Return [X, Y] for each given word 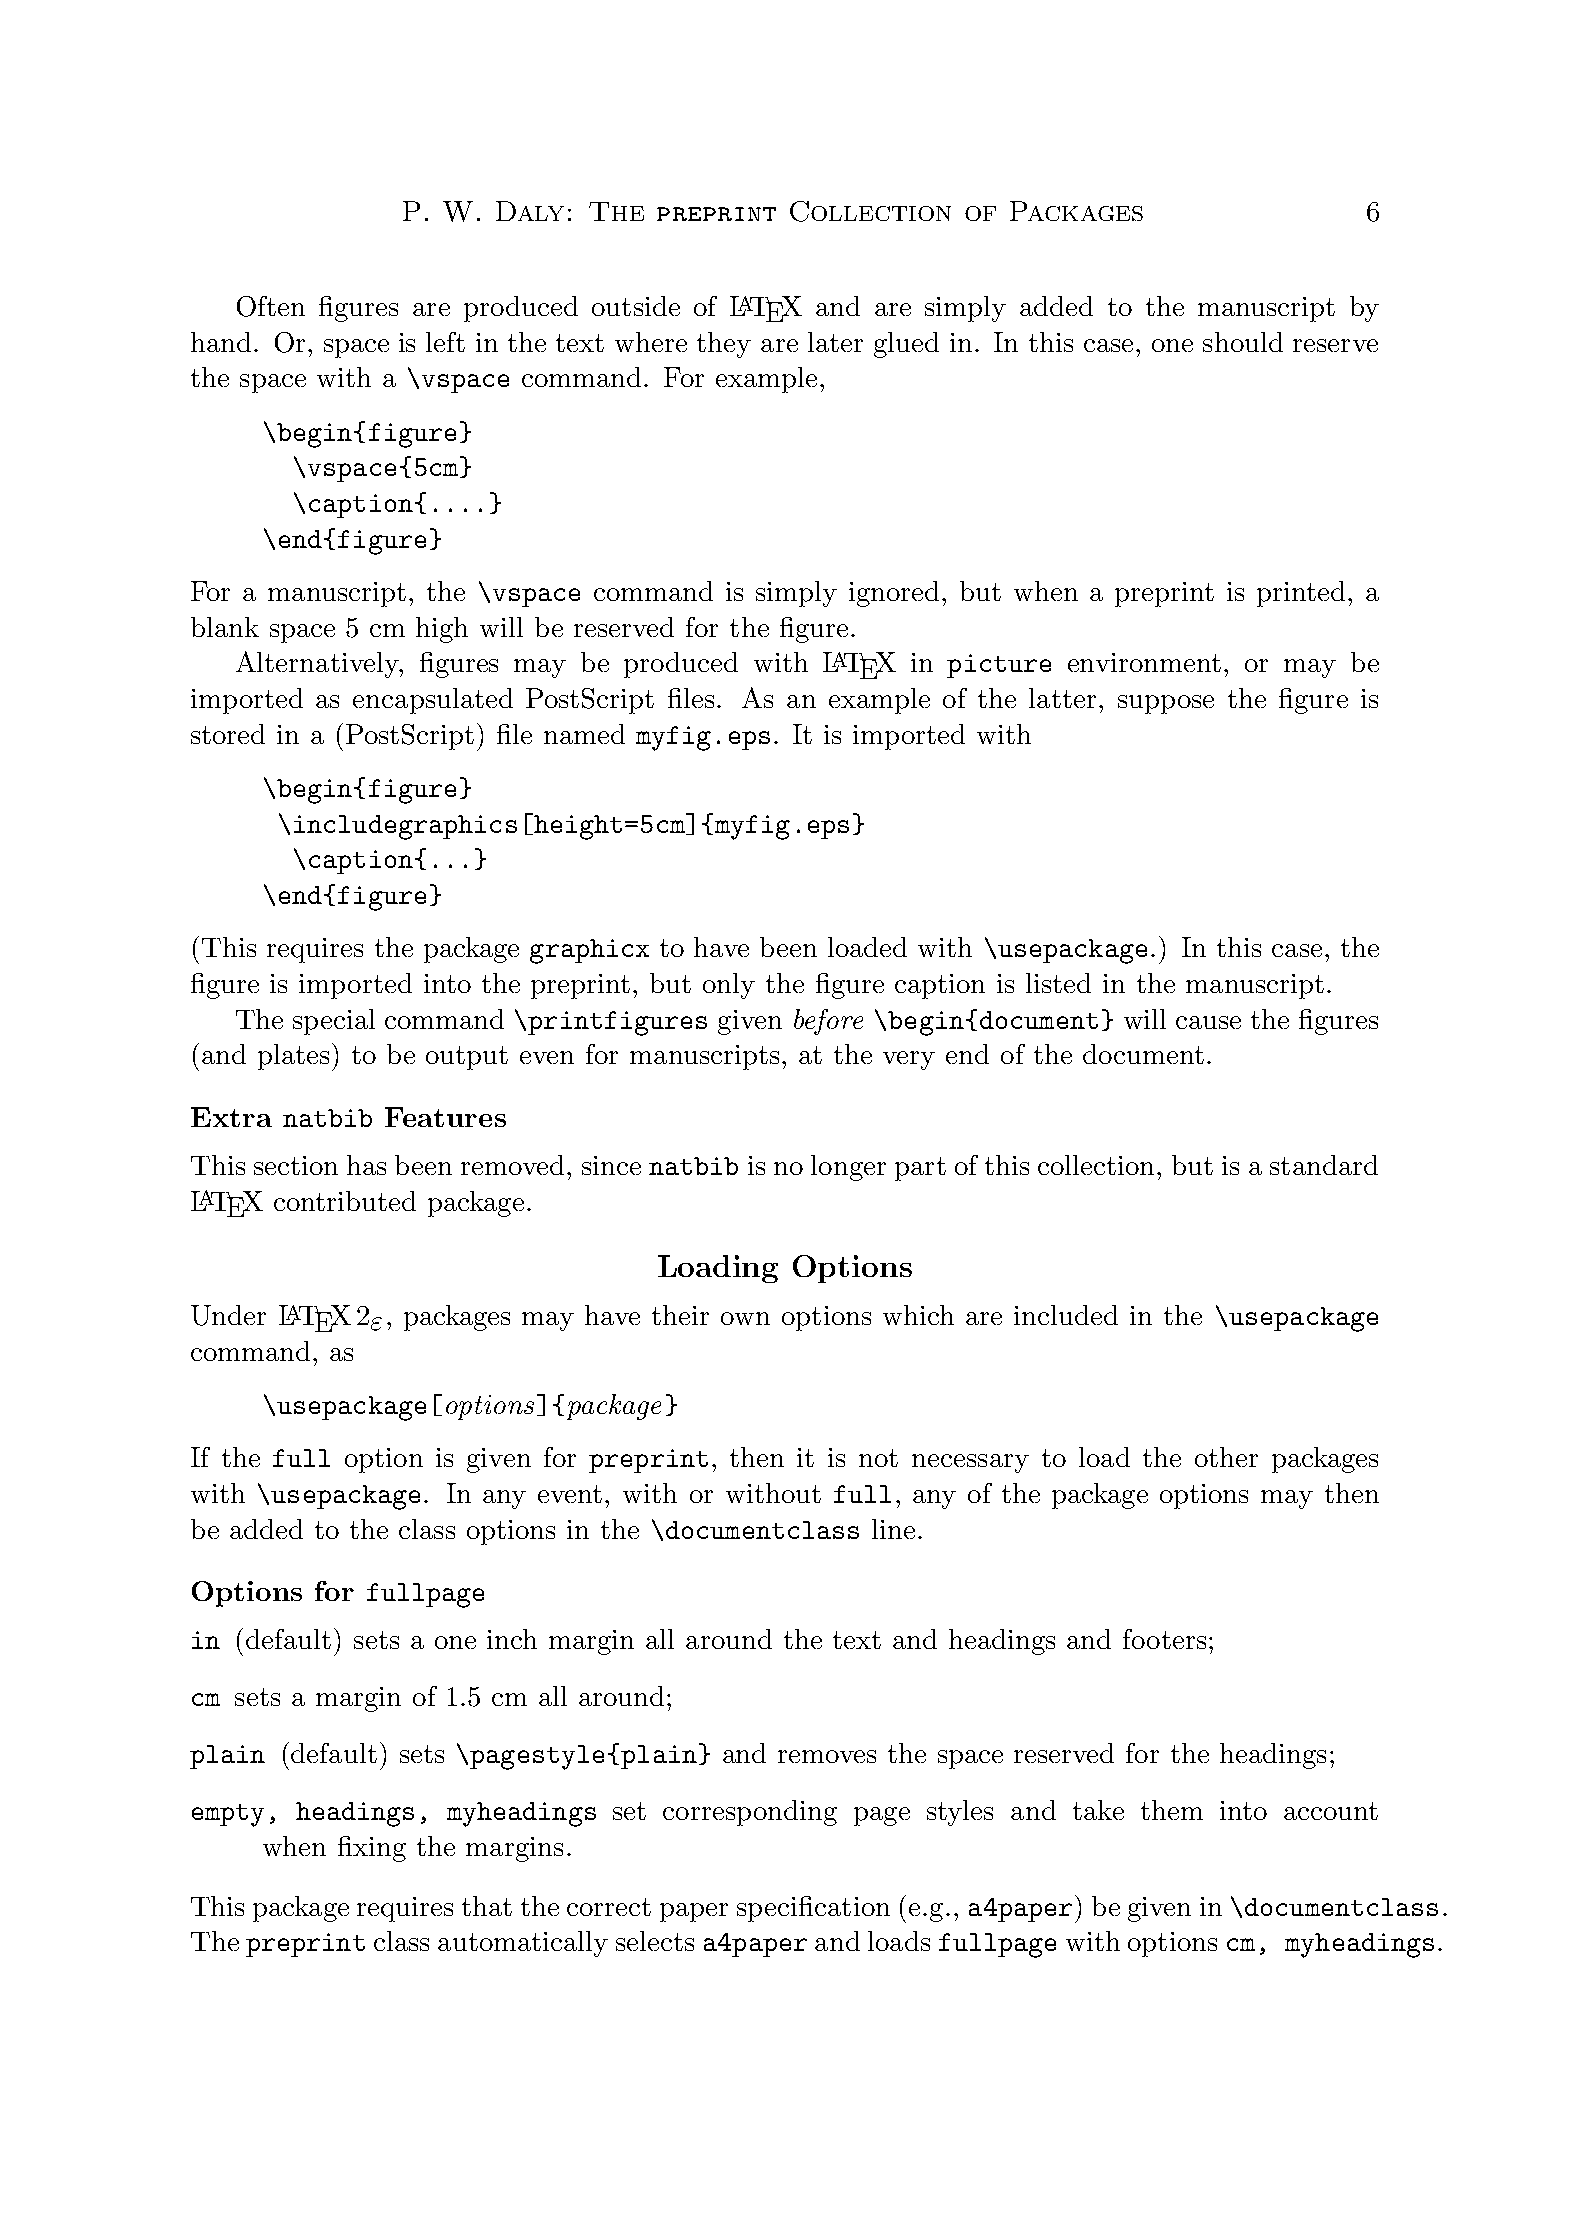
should [1243, 342]
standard [1324, 1165]
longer [848, 1168]
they [724, 345]
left [445, 342]
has [366, 1165]
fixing [372, 1849]
